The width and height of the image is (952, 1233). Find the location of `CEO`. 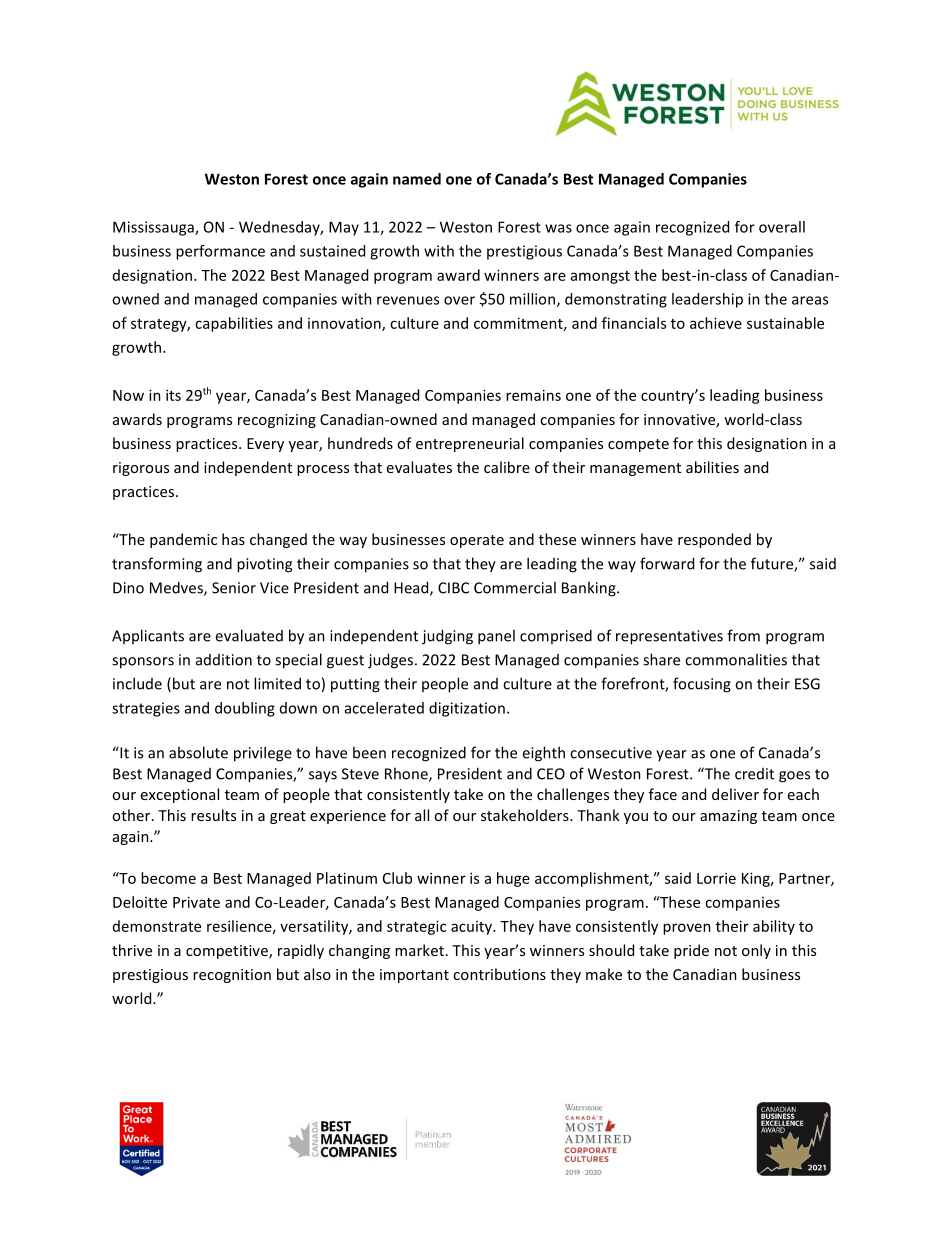

CEO is located at coordinates (551, 774).
